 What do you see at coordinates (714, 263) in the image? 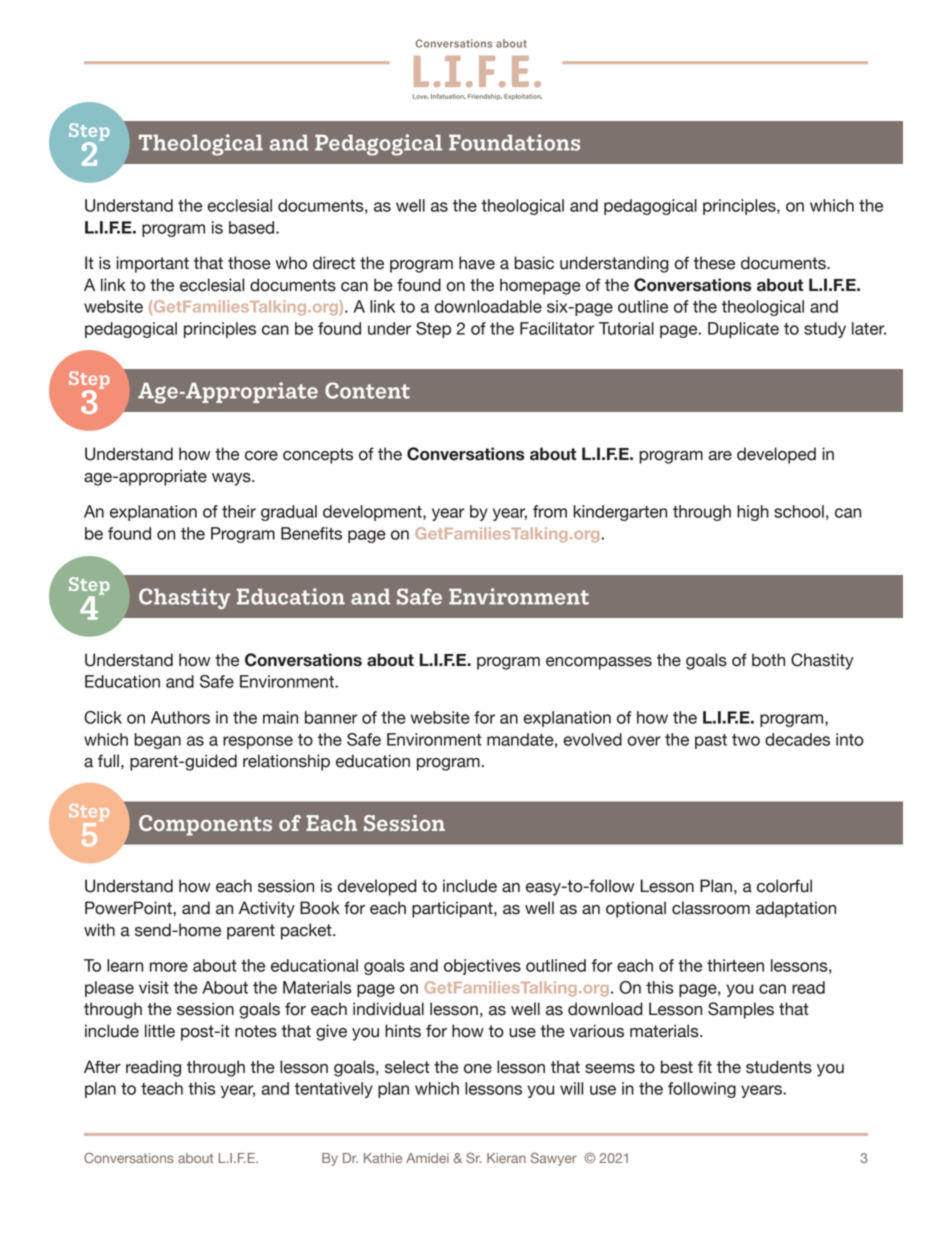
I see `these` at bounding box center [714, 263].
